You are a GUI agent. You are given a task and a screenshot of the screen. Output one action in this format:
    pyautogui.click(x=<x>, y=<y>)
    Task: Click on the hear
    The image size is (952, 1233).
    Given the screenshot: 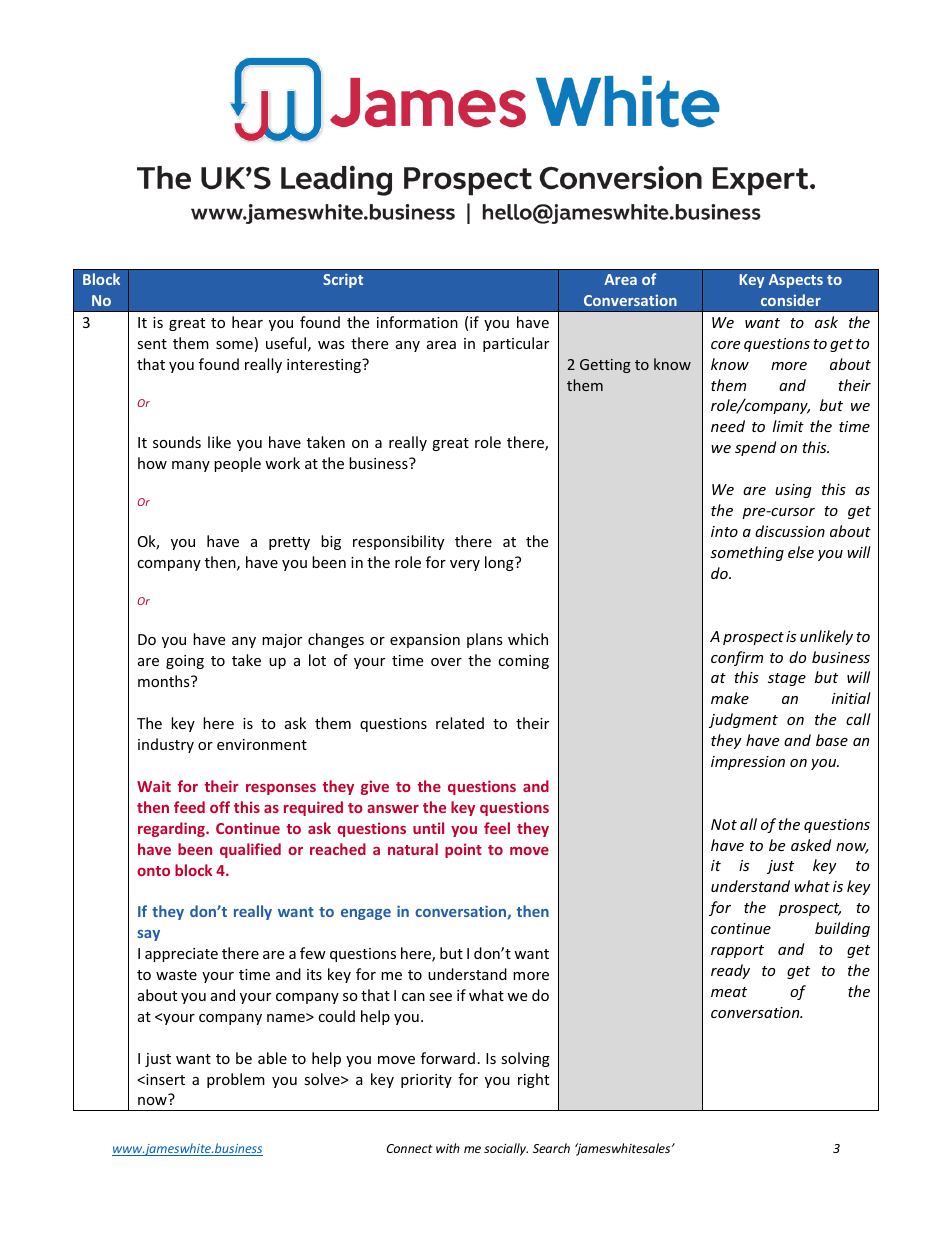 What is the action you would take?
    pyautogui.click(x=247, y=322)
